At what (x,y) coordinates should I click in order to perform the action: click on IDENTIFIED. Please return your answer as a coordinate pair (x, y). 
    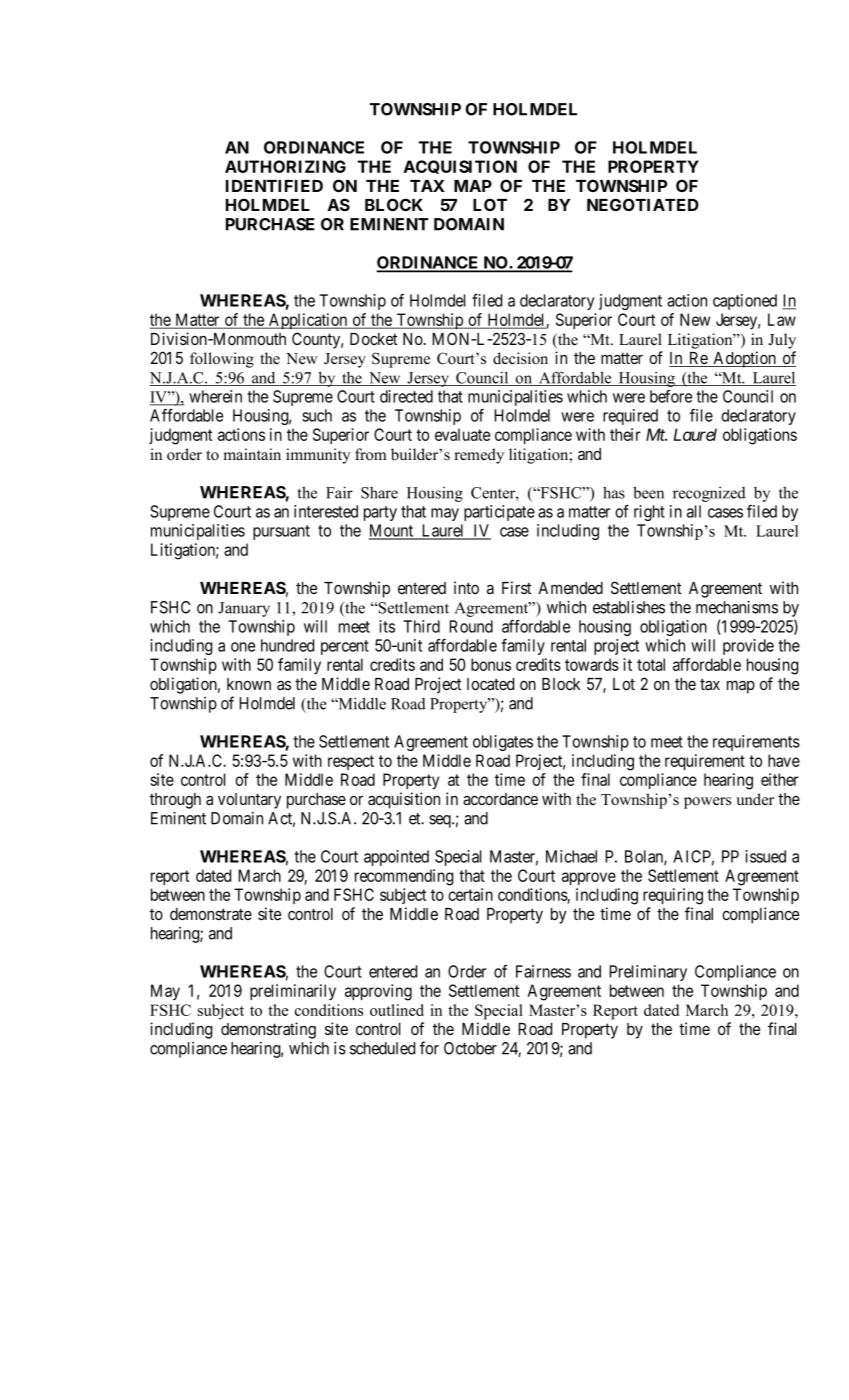
    Looking at the image, I should click on (274, 186).
